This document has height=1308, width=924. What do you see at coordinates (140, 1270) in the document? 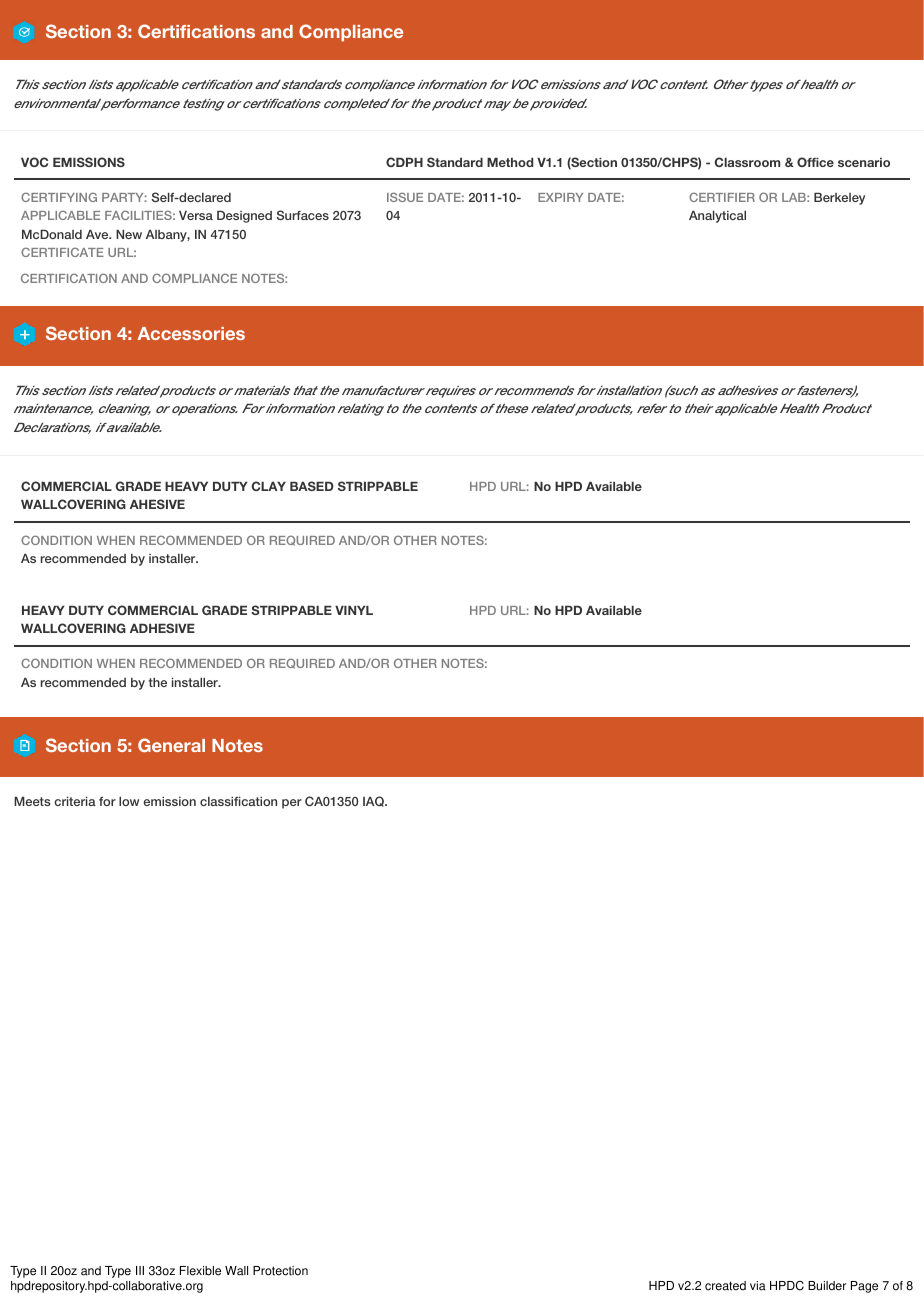
I see `III` at bounding box center [140, 1270].
